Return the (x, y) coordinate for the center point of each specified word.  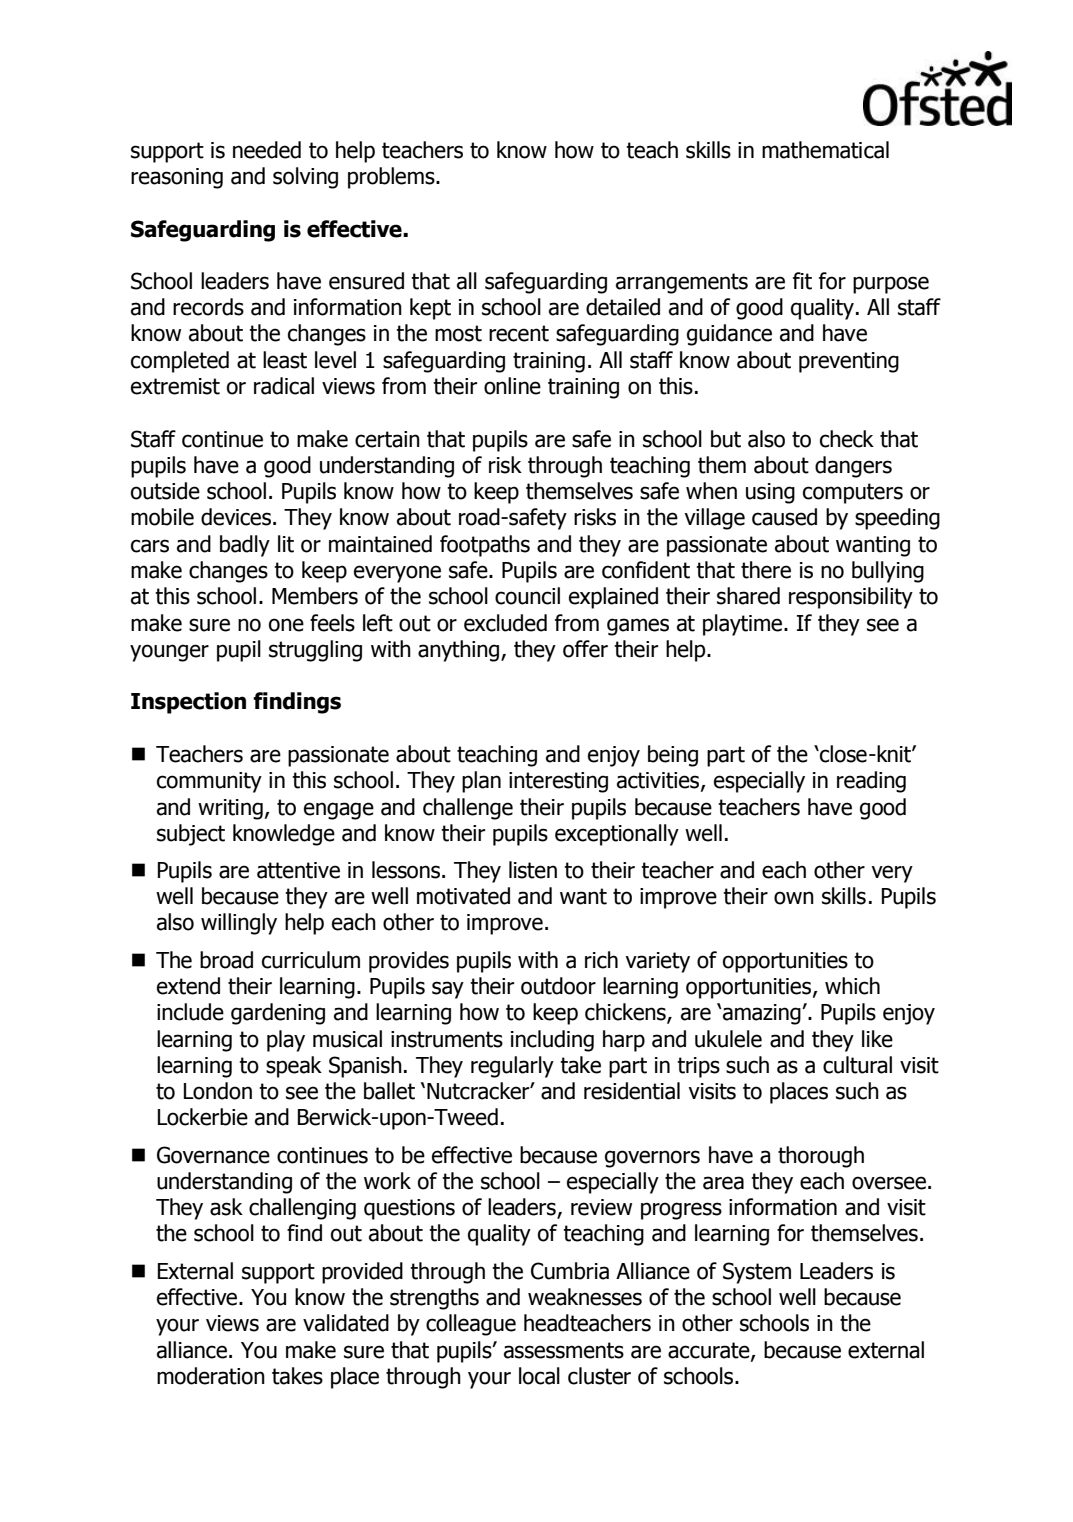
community (209, 782)
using (770, 493)
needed (267, 150)
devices (236, 517)
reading (871, 782)
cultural (857, 1065)
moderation (211, 1376)
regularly (512, 1067)
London (218, 1091)
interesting (558, 782)
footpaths (485, 546)
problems (392, 178)
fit (802, 281)
